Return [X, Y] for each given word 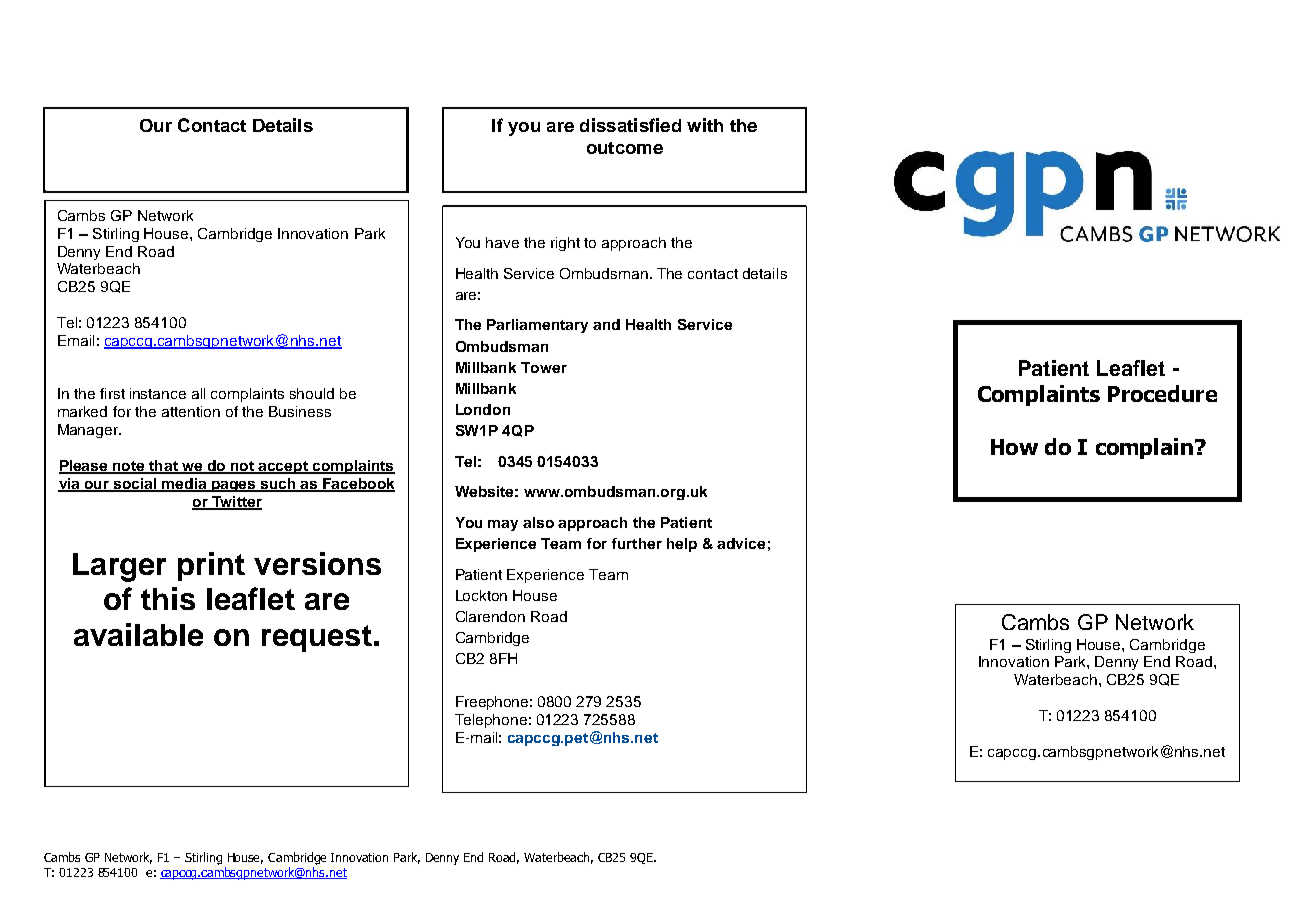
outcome [625, 148]
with [705, 125]
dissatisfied [630, 125]
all [198, 393]
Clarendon [490, 616]
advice [741, 543]
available [138, 634]
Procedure [1162, 393]
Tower [544, 367]
